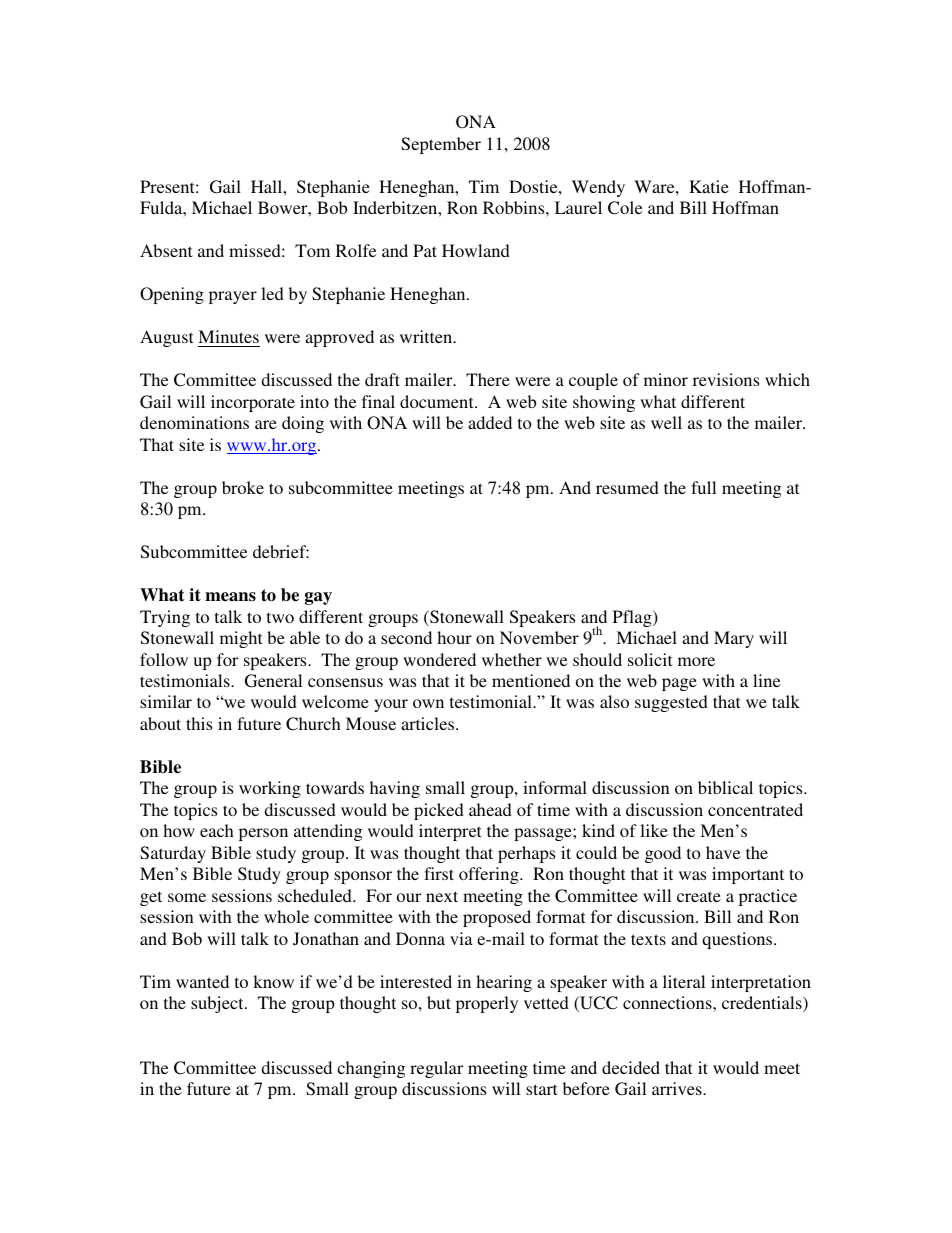 The image size is (952, 1233). What do you see at coordinates (734, 639) in the document?
I see `Mary` at bounding box center [734, 639].
